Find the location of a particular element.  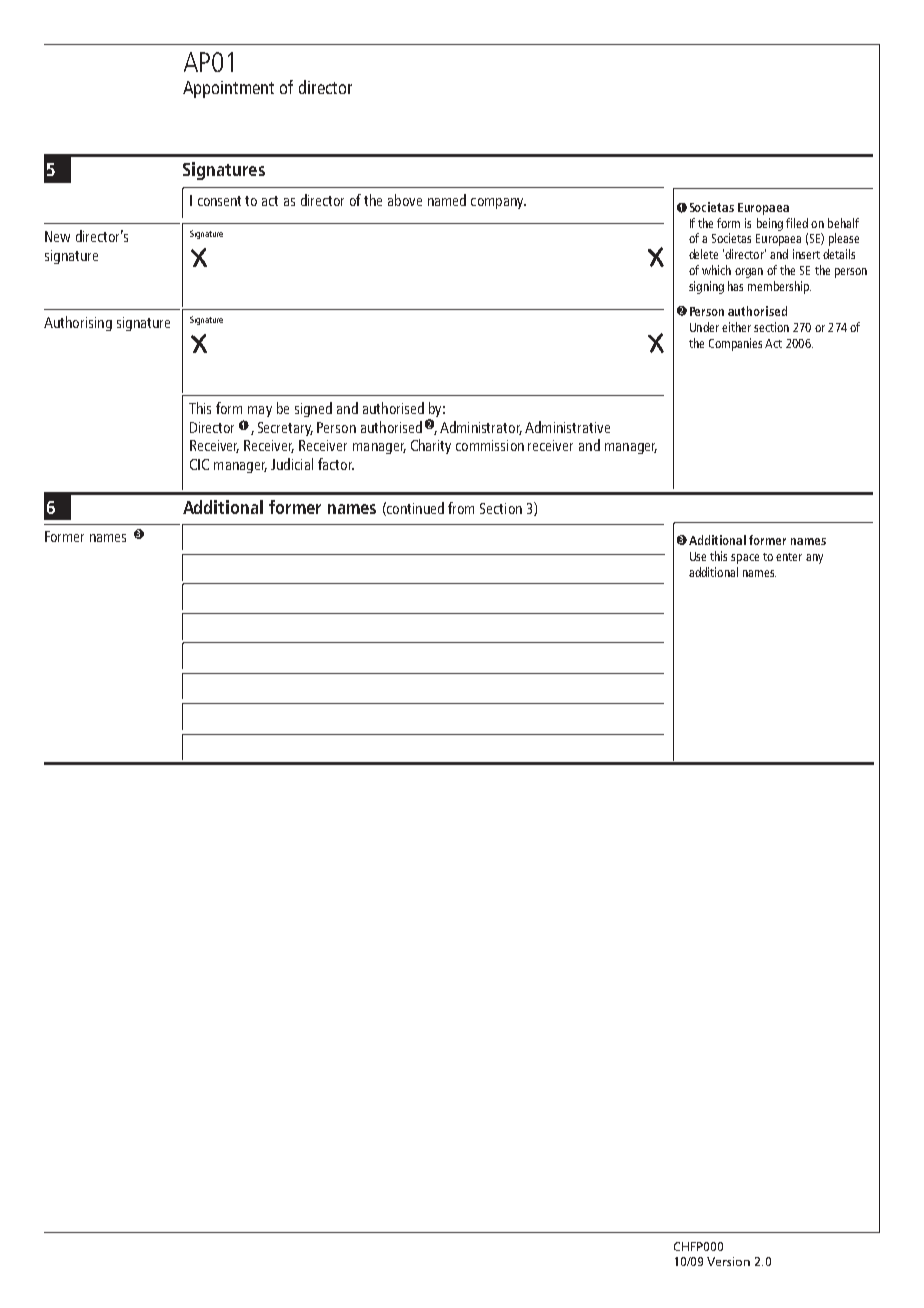

CIC is located at coordinates (199, 464).
